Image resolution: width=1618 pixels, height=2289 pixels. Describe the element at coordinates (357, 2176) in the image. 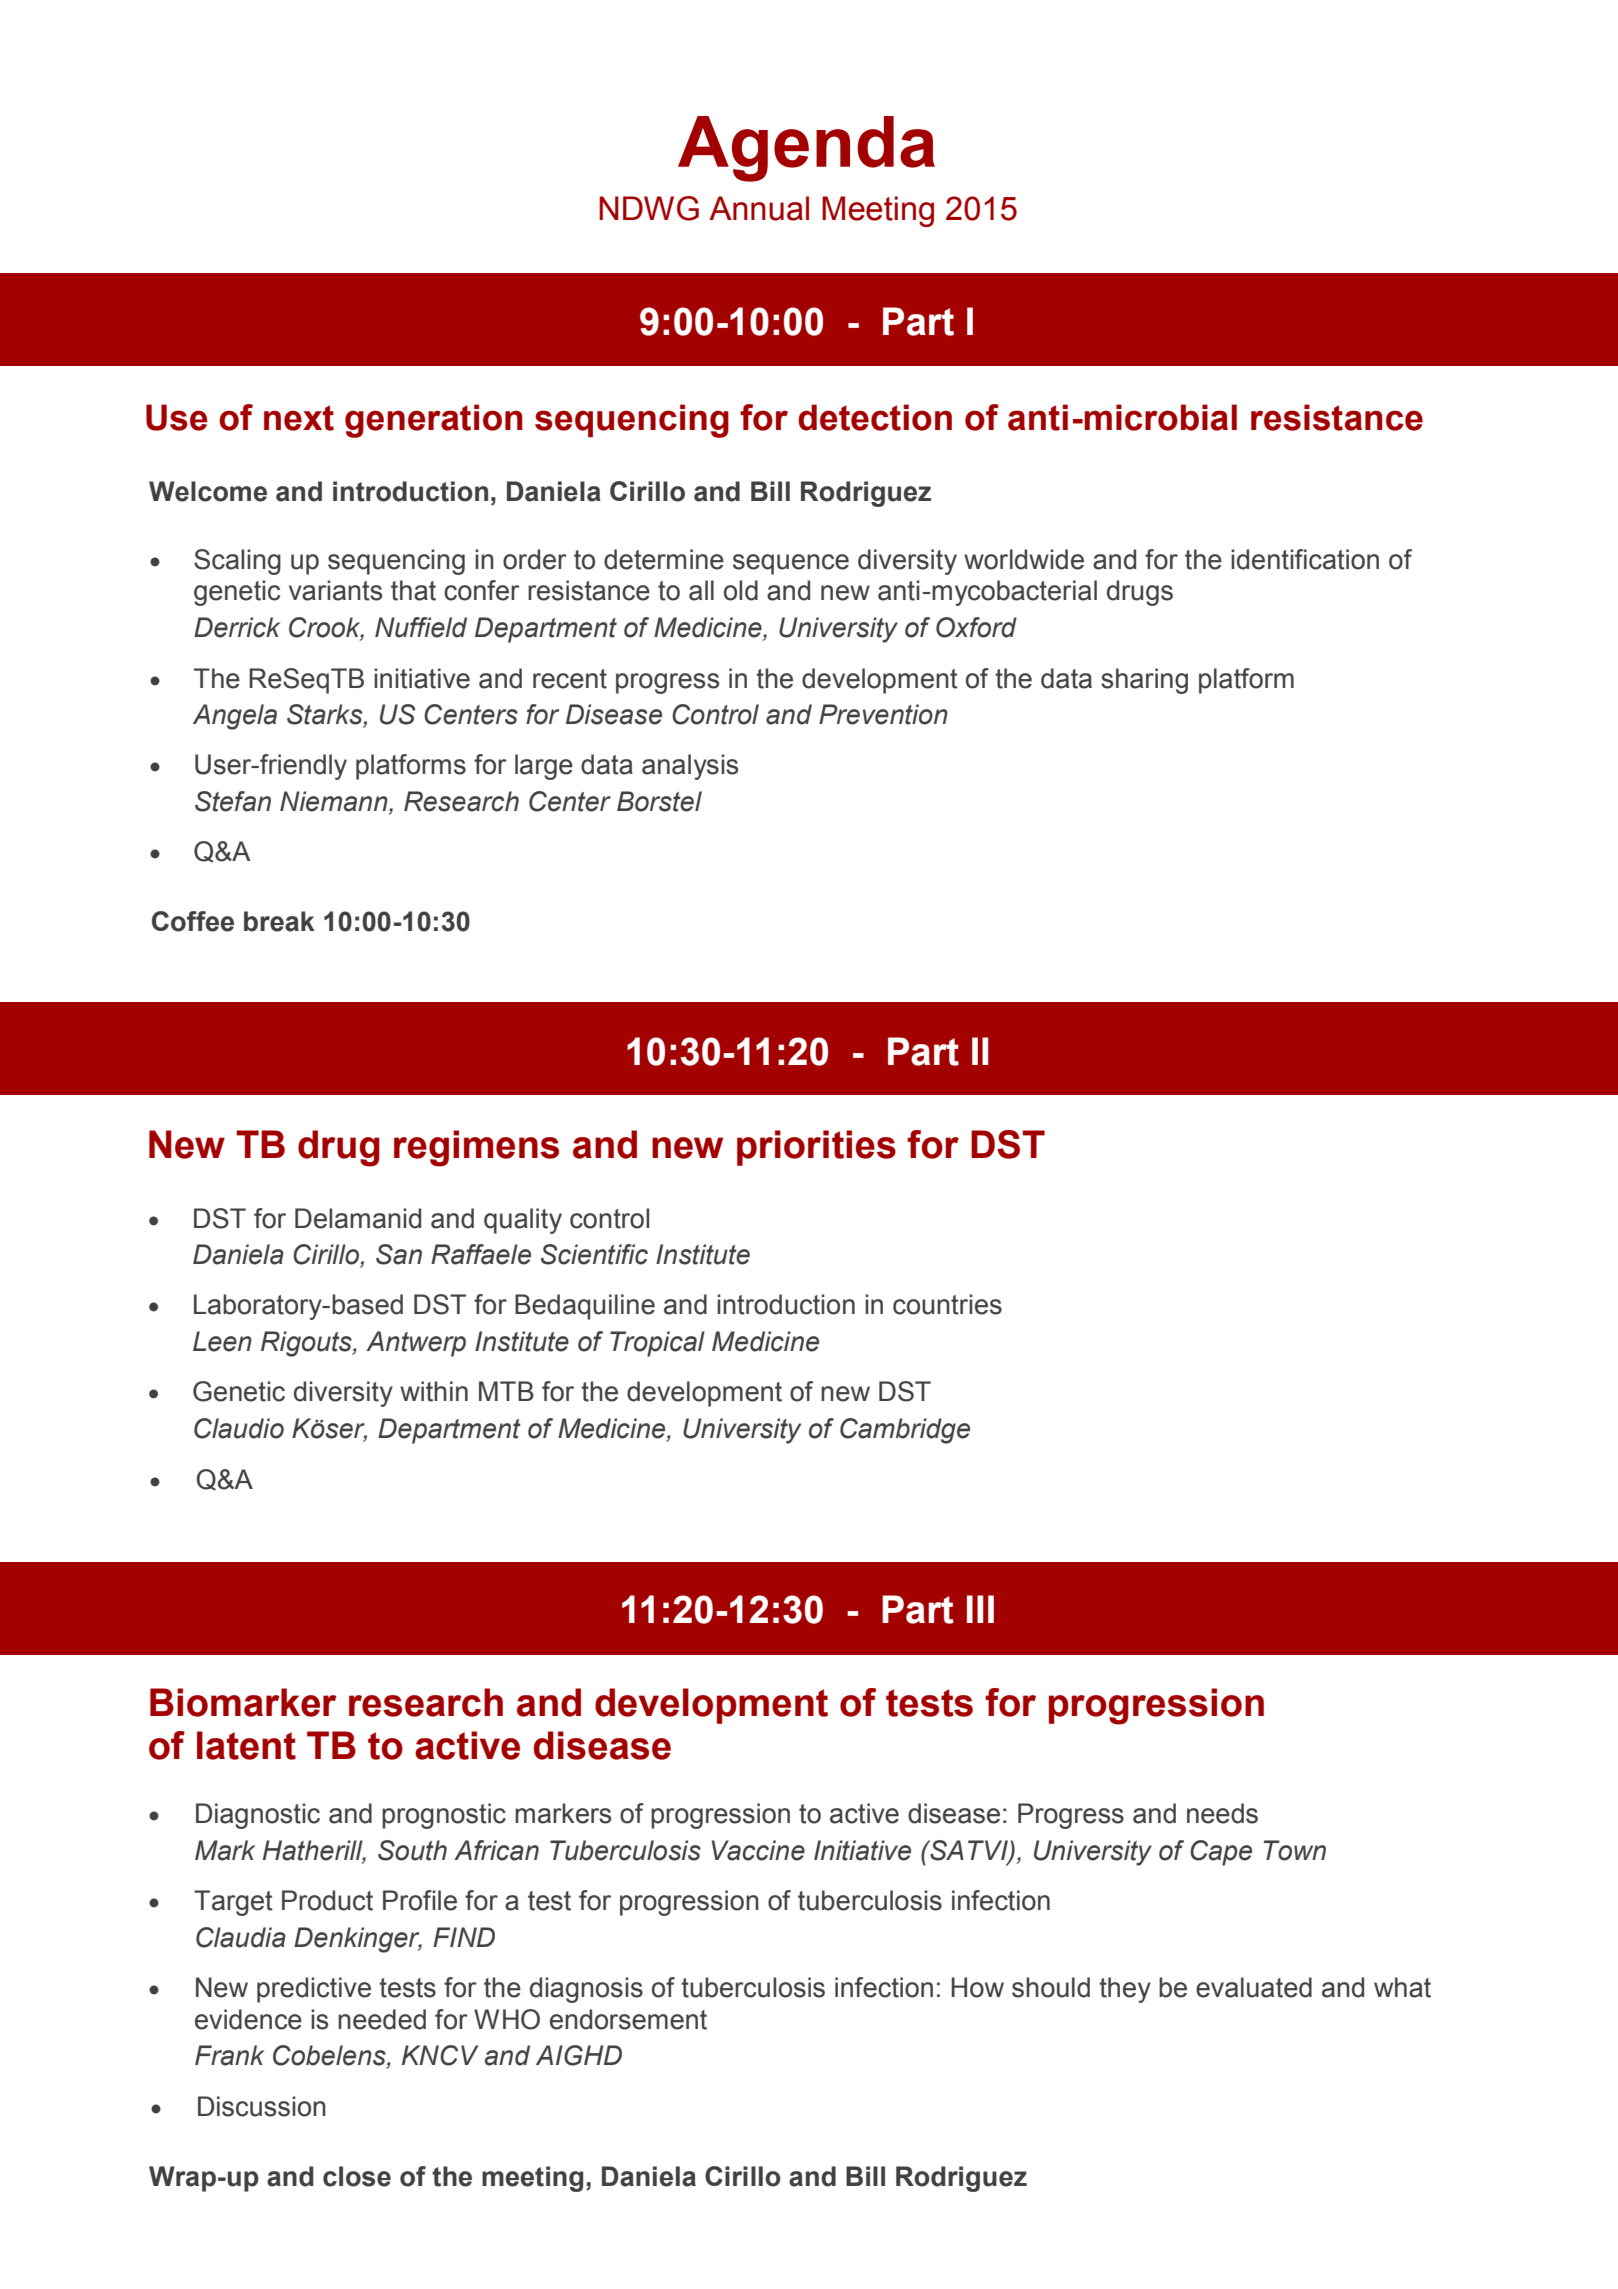

I see `close` at that location.
